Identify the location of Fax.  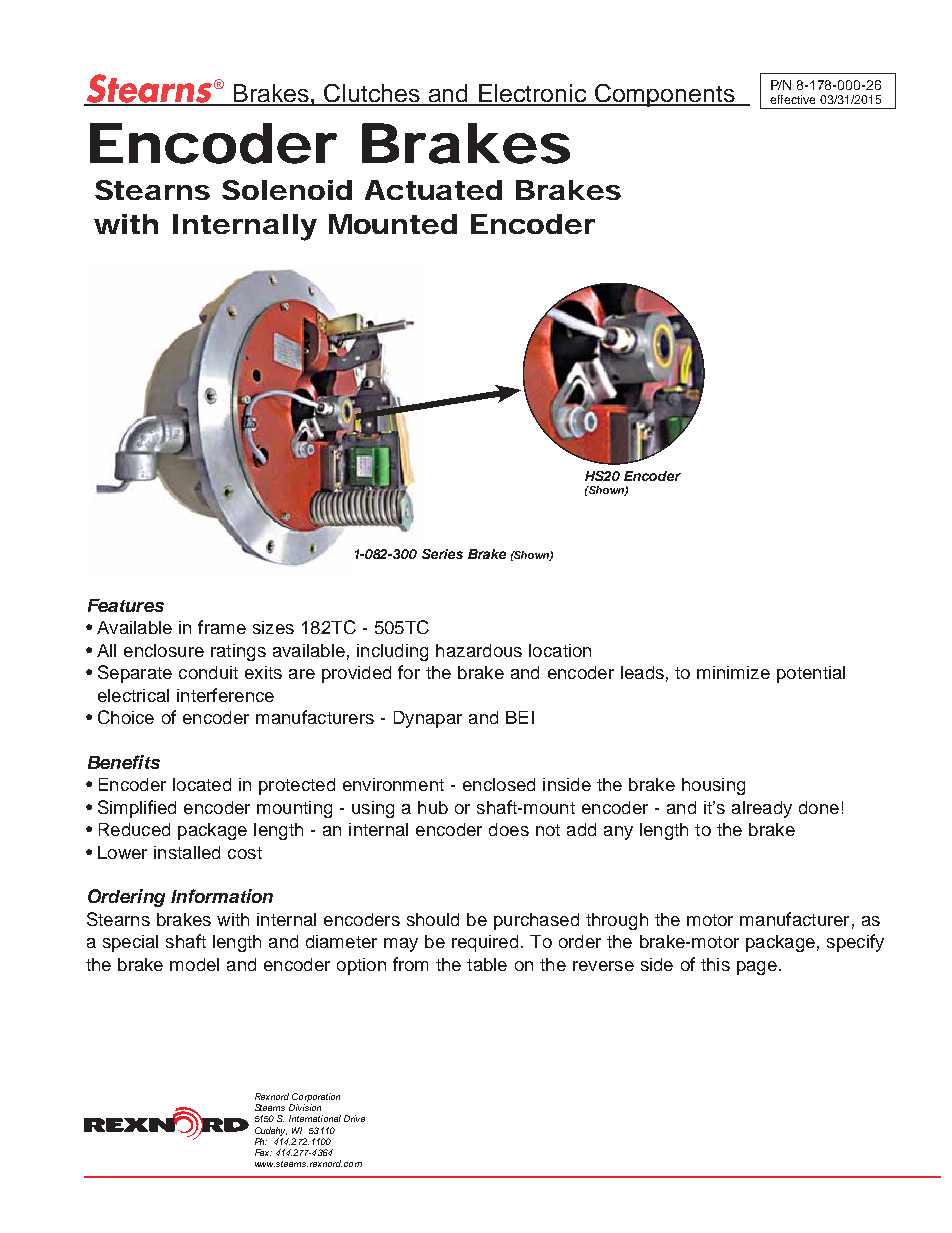
(263, 1152).
